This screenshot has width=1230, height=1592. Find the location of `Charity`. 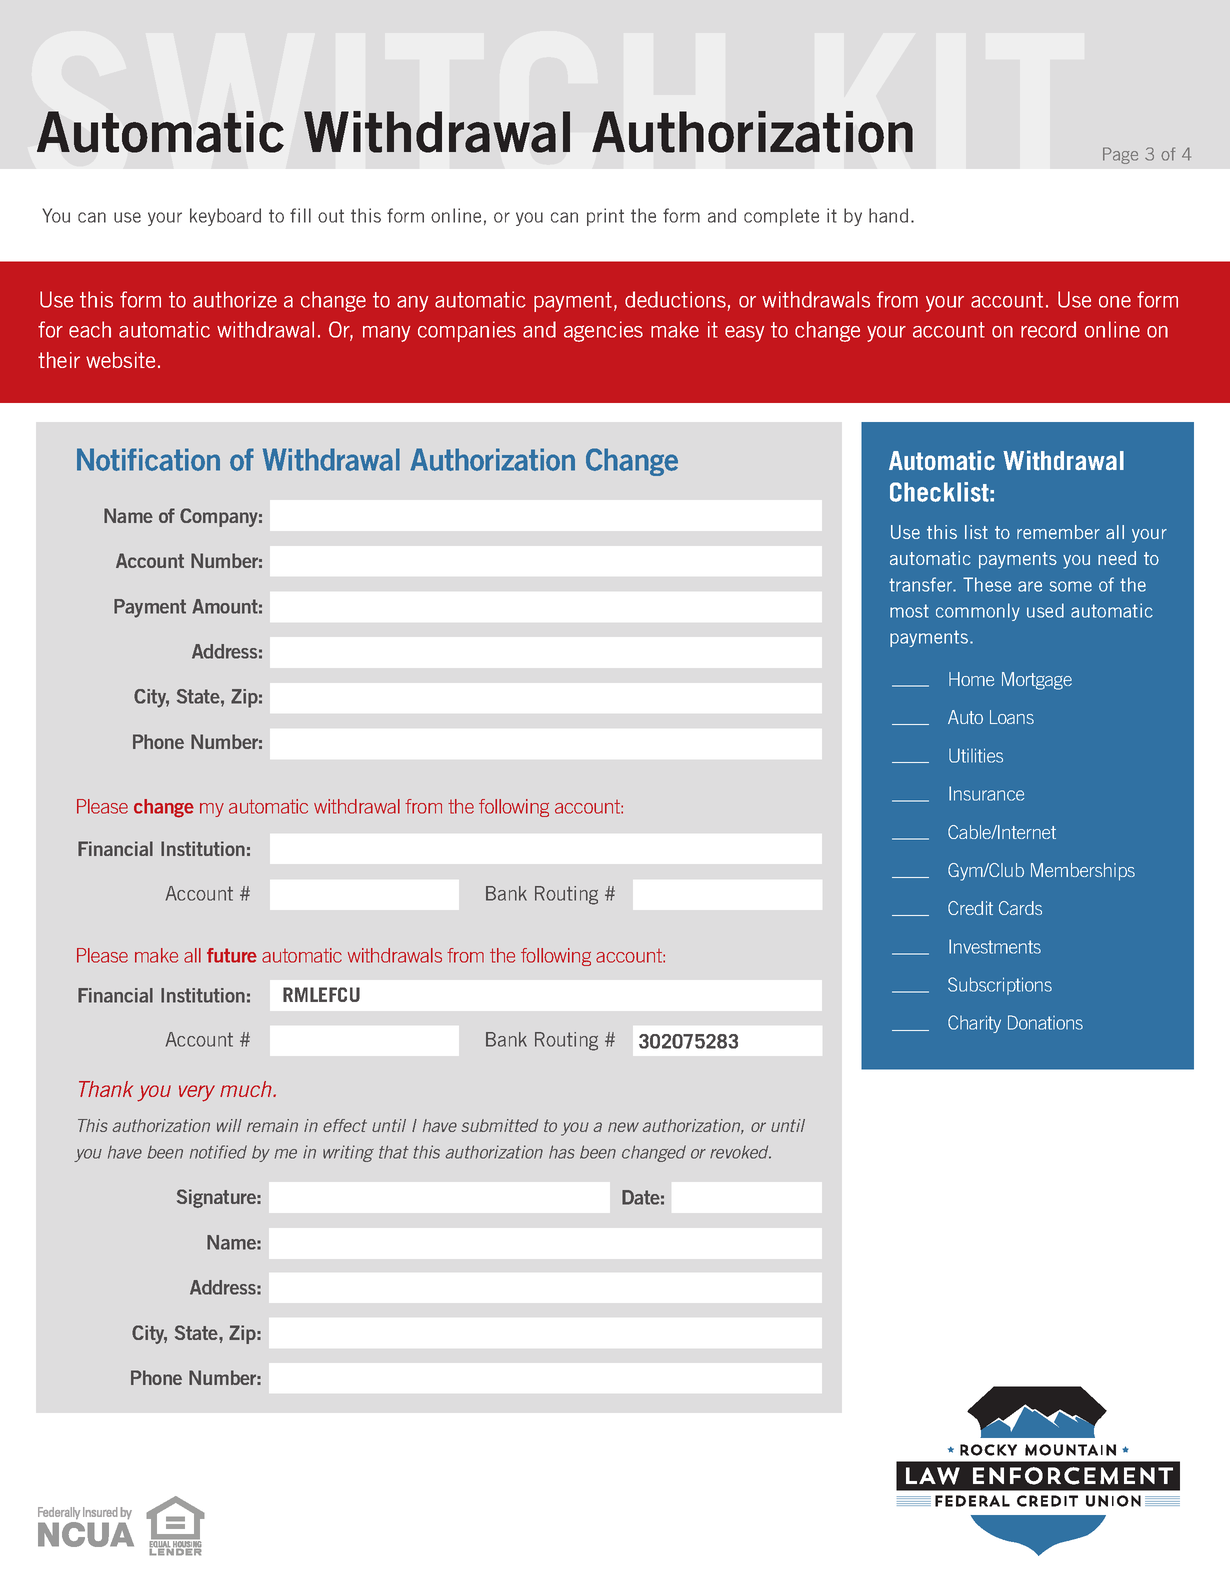

Charity is located at coordinates (974, 1024).
